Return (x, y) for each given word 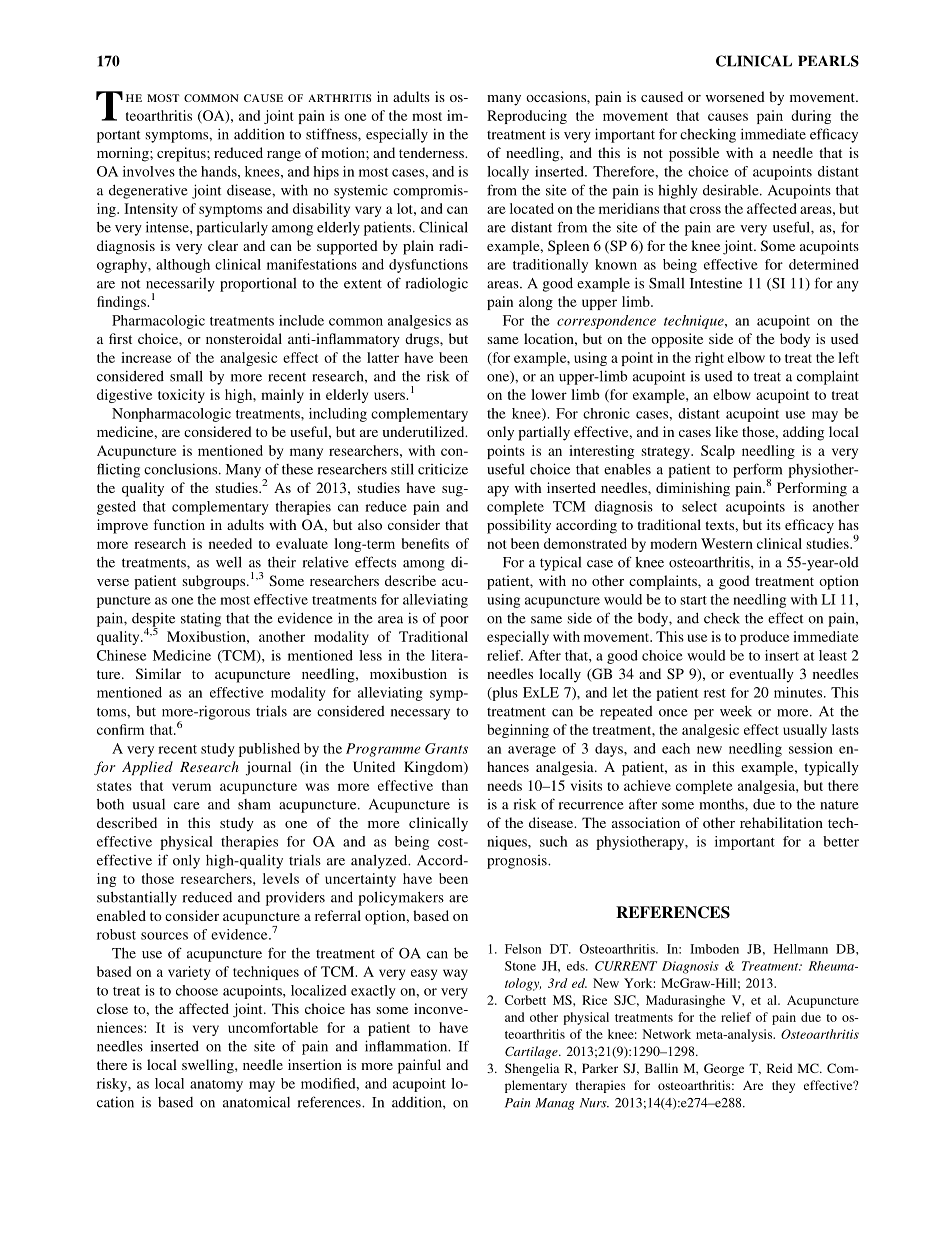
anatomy (216, 1086)
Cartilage (532, 1052)
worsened (735, 96)
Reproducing (527, 117)
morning (124, 154)
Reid (780, 1068)
